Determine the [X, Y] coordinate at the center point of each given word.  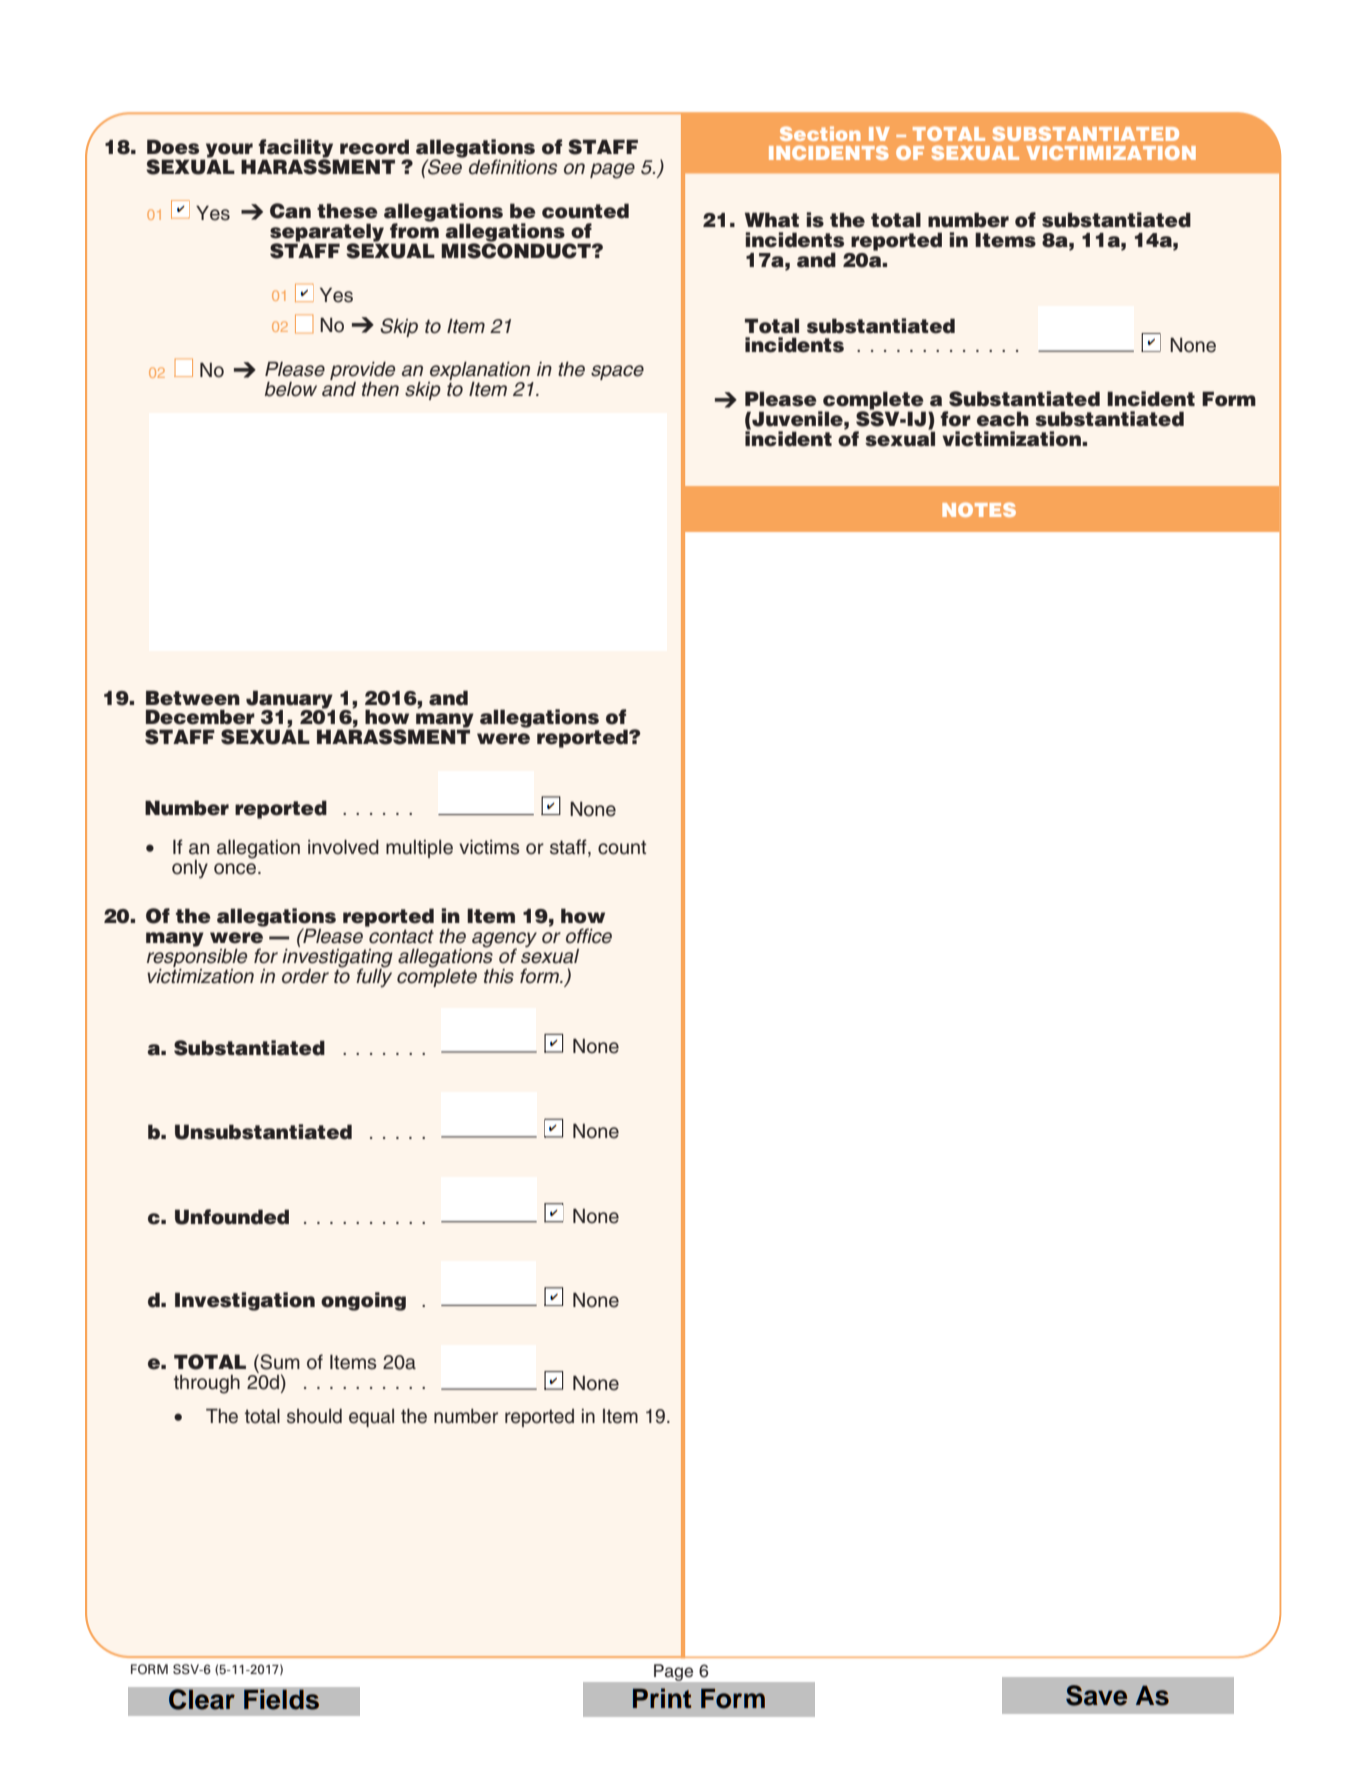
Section [820, 133]
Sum [279, 1363]
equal [371, 1418]
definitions [513, 167]
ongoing [363, 1301]
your [229, 151]
